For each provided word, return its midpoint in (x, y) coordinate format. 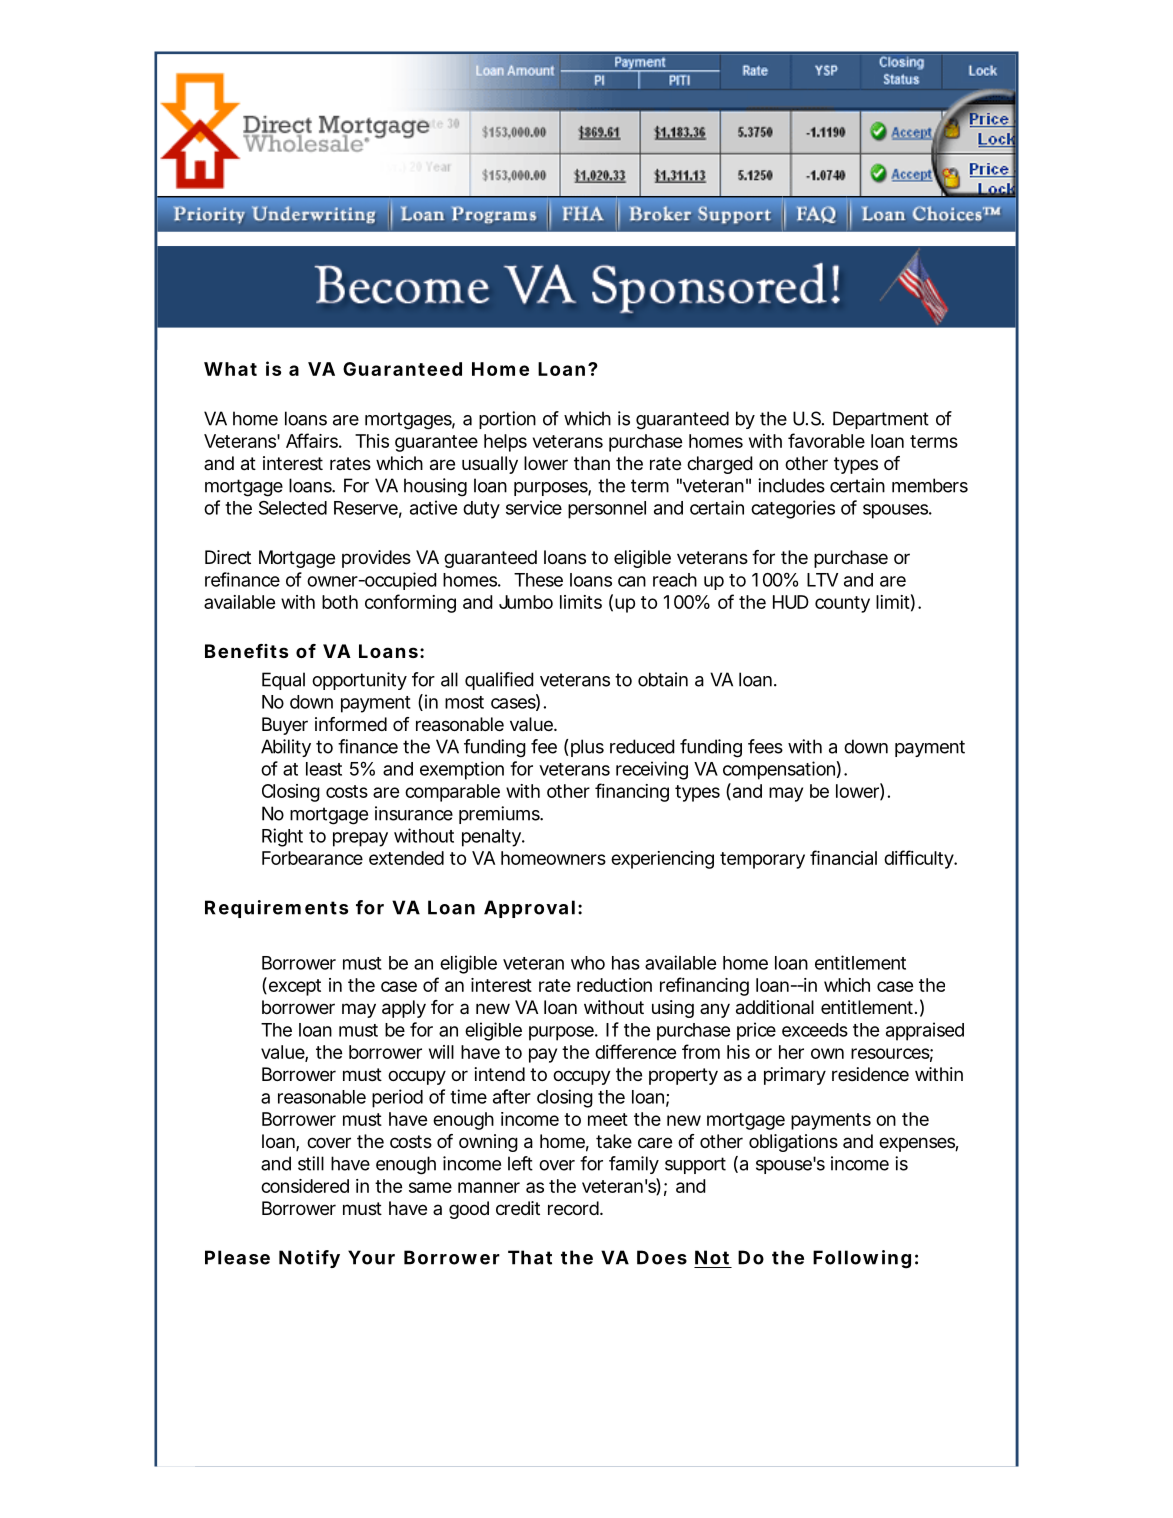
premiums (500, 815)
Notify (309, 1259)
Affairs (312, 440)
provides (376, 559)
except (293, 986)
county (842, 604)
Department (881, 420)
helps (505, 443)
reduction (614, 985)
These (538, 580)
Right (282, 837)
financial (843, 857)
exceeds (815, 1030)
